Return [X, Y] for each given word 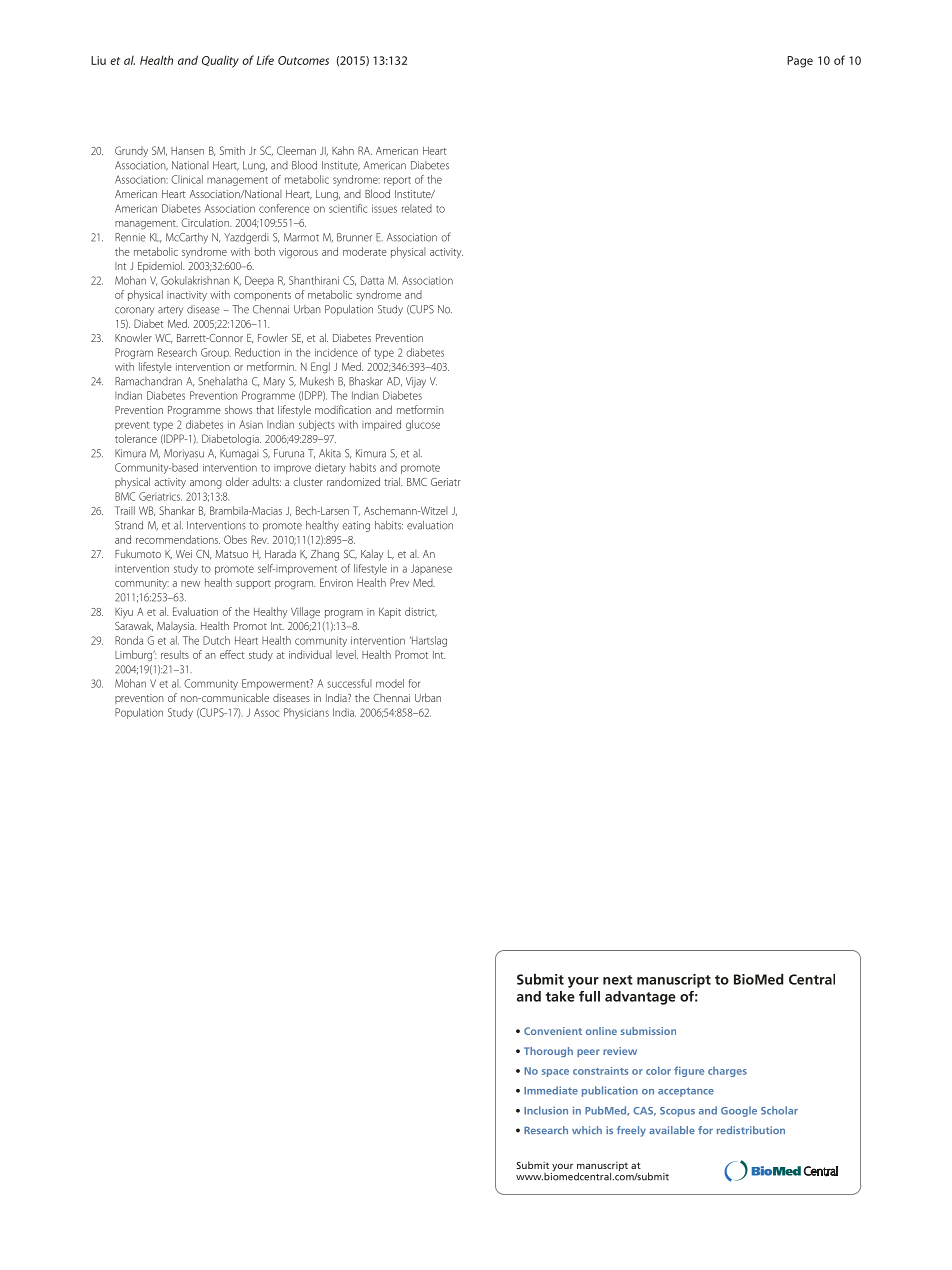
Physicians [306, 713]
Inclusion [546, 1110]
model [390, 683]
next [618, 980]
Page [800, 62]
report [397, 181]
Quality [220, 61]
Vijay [416, 382]
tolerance [136, 438]
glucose [423, 425]
